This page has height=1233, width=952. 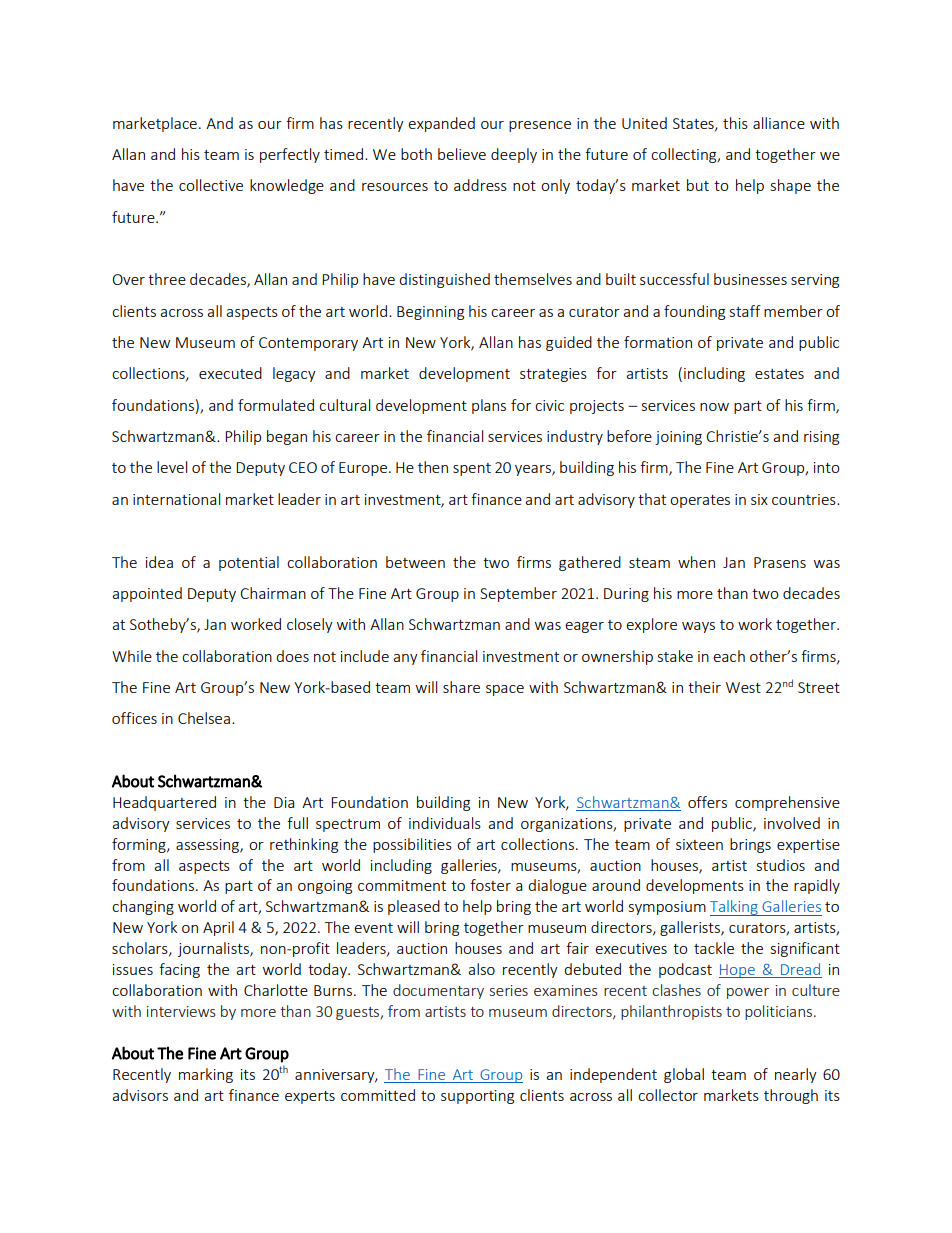 What do you see at coordinates (707, 802) in the page?
I see `offers` at bounding box center [707, 802].
